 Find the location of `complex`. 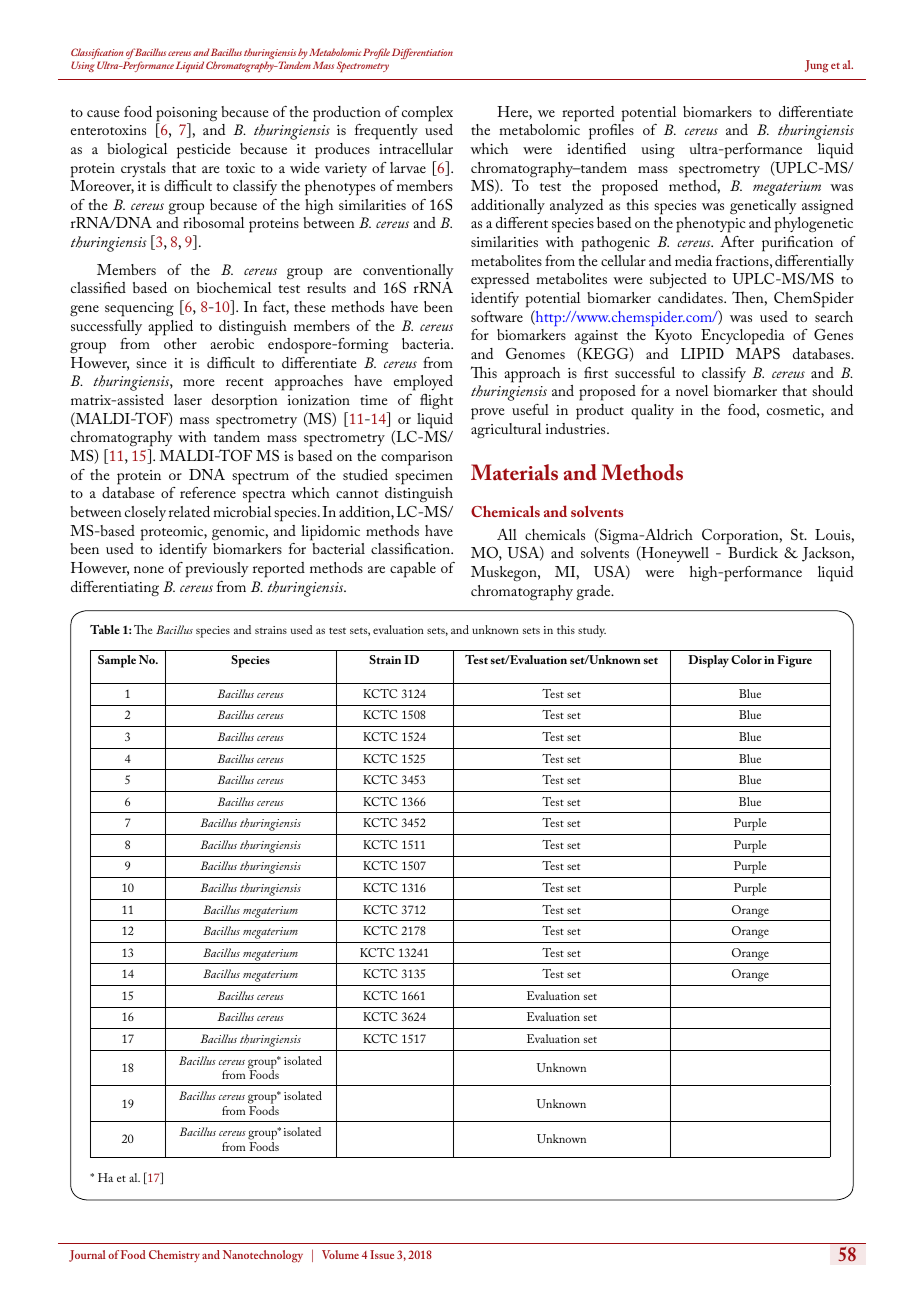

complex is located at coordinates (427, 114).
